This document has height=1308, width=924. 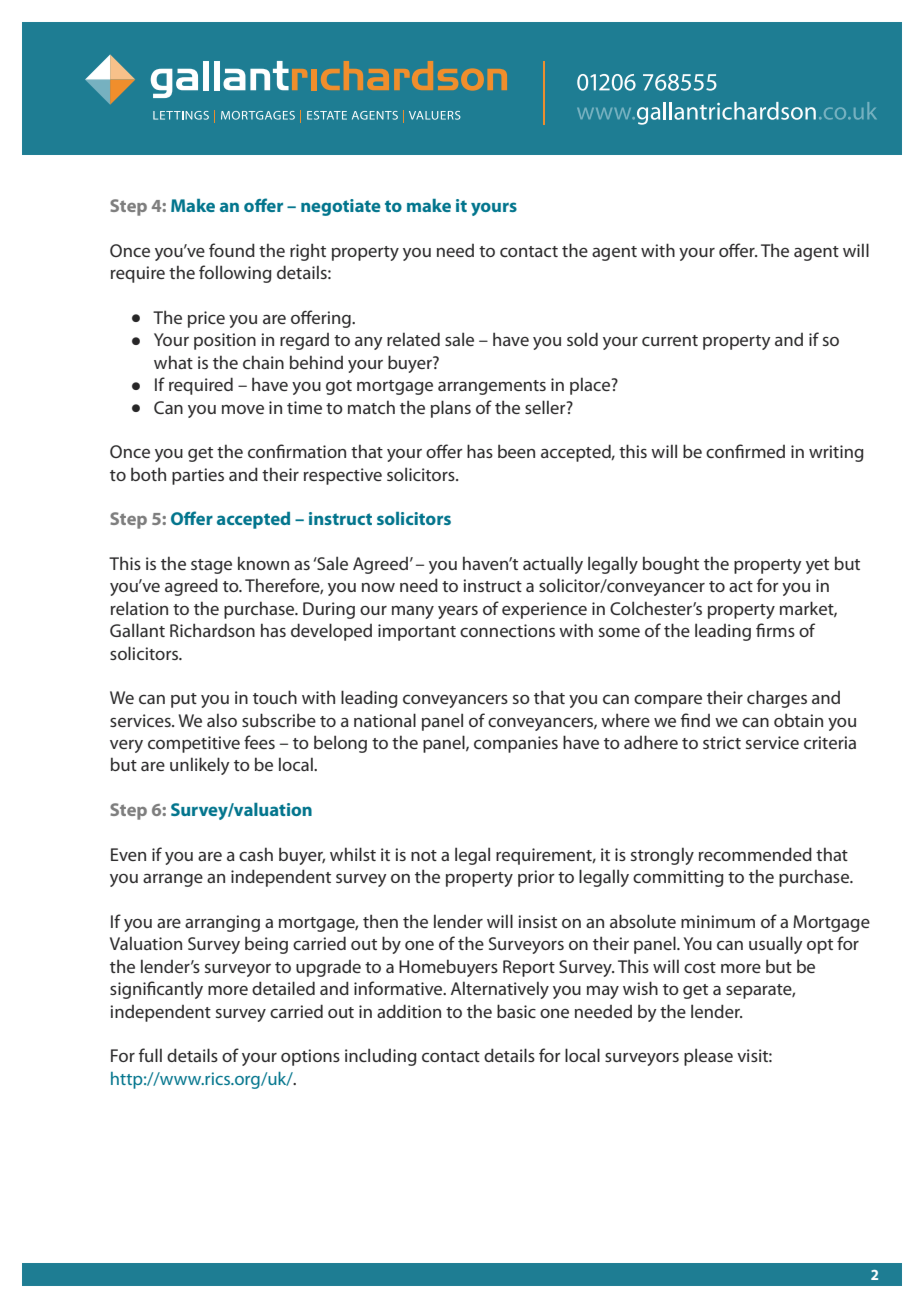 I want to click on yet, so click(x=817, y=566).
